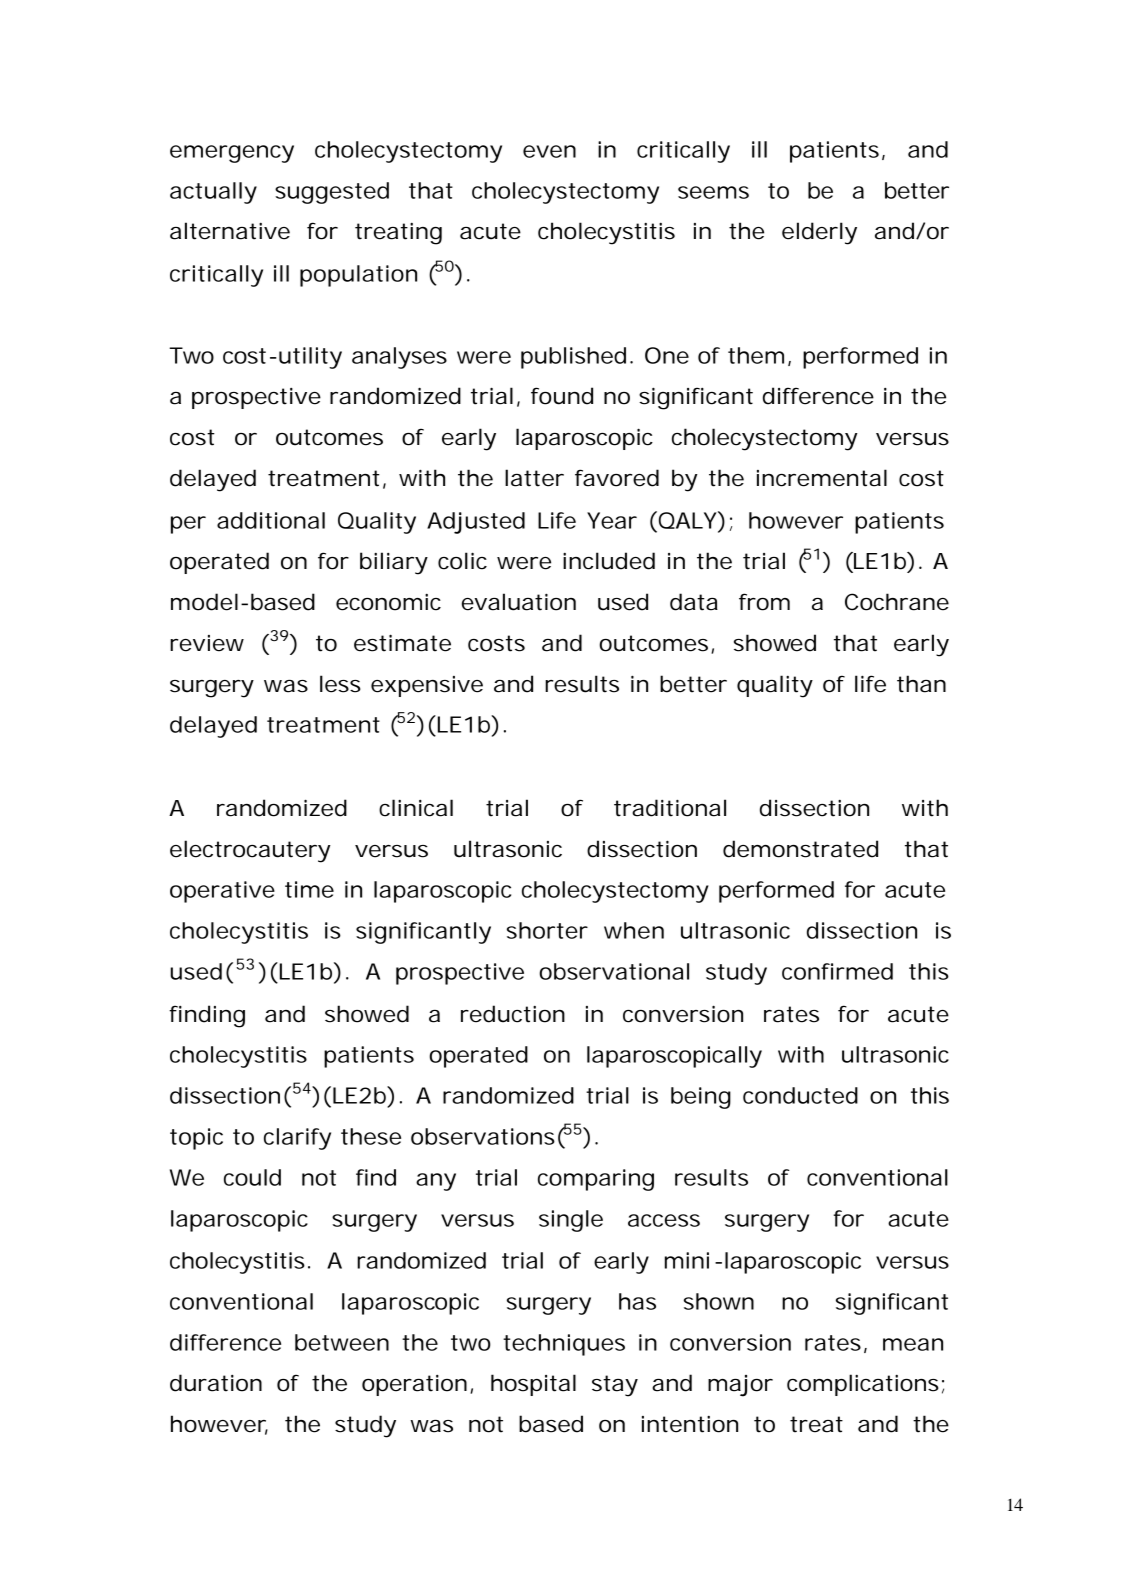 This screenshot has height=1583, width=1121. Describe the element at coordinates (819, 233) in the screenshot. I see `elderly` at that location.
